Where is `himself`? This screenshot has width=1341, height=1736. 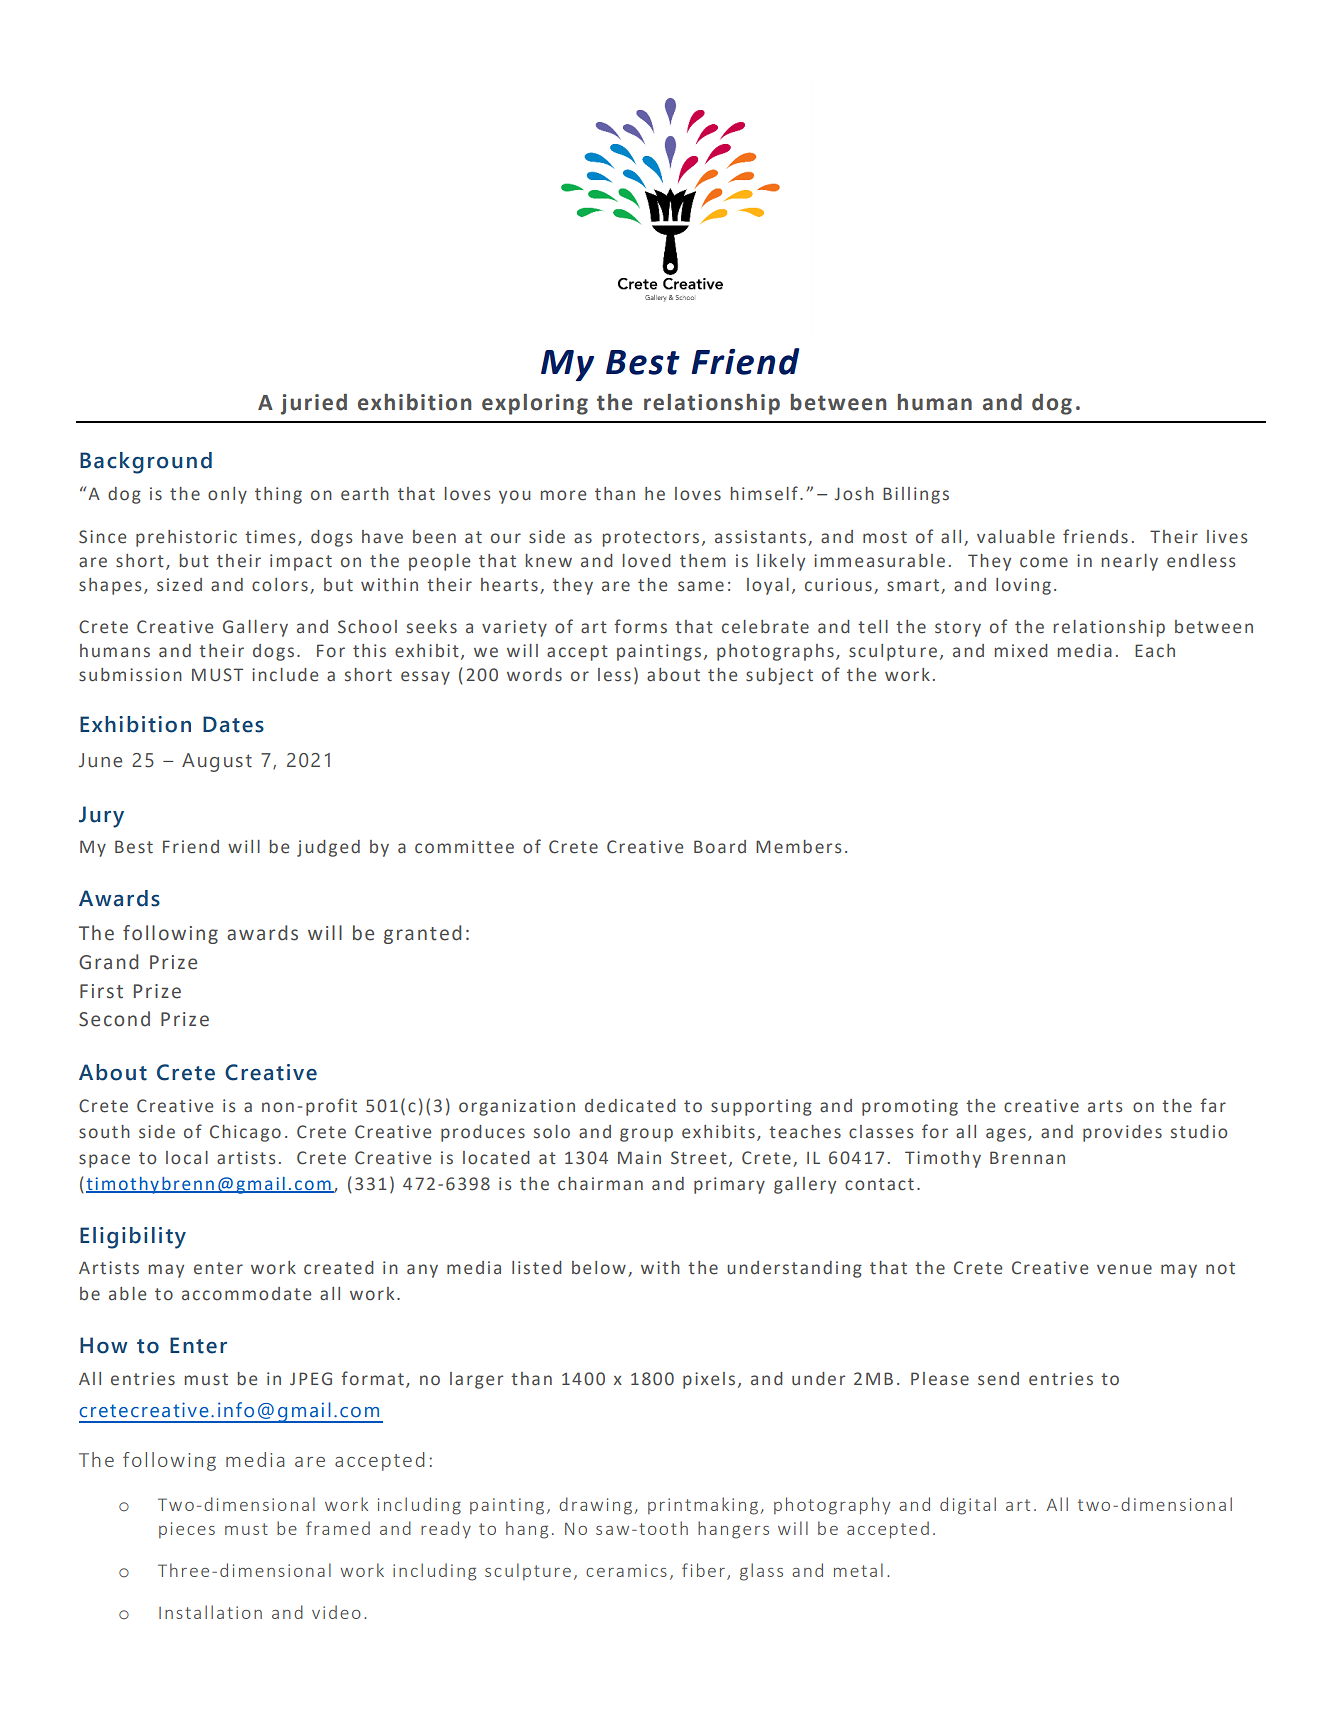
himself is located at coordinates (764, 493).
